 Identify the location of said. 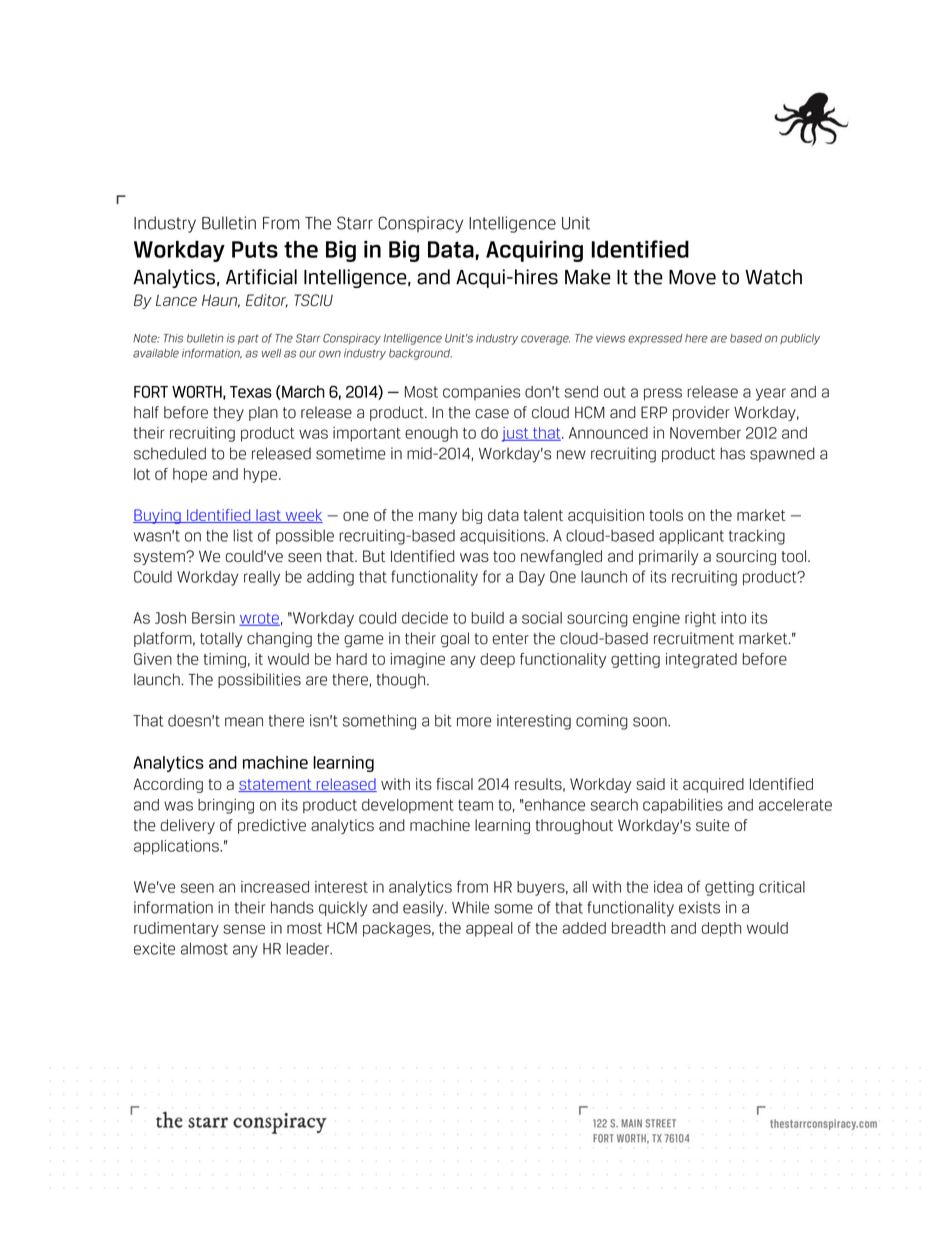
(650, 784).
